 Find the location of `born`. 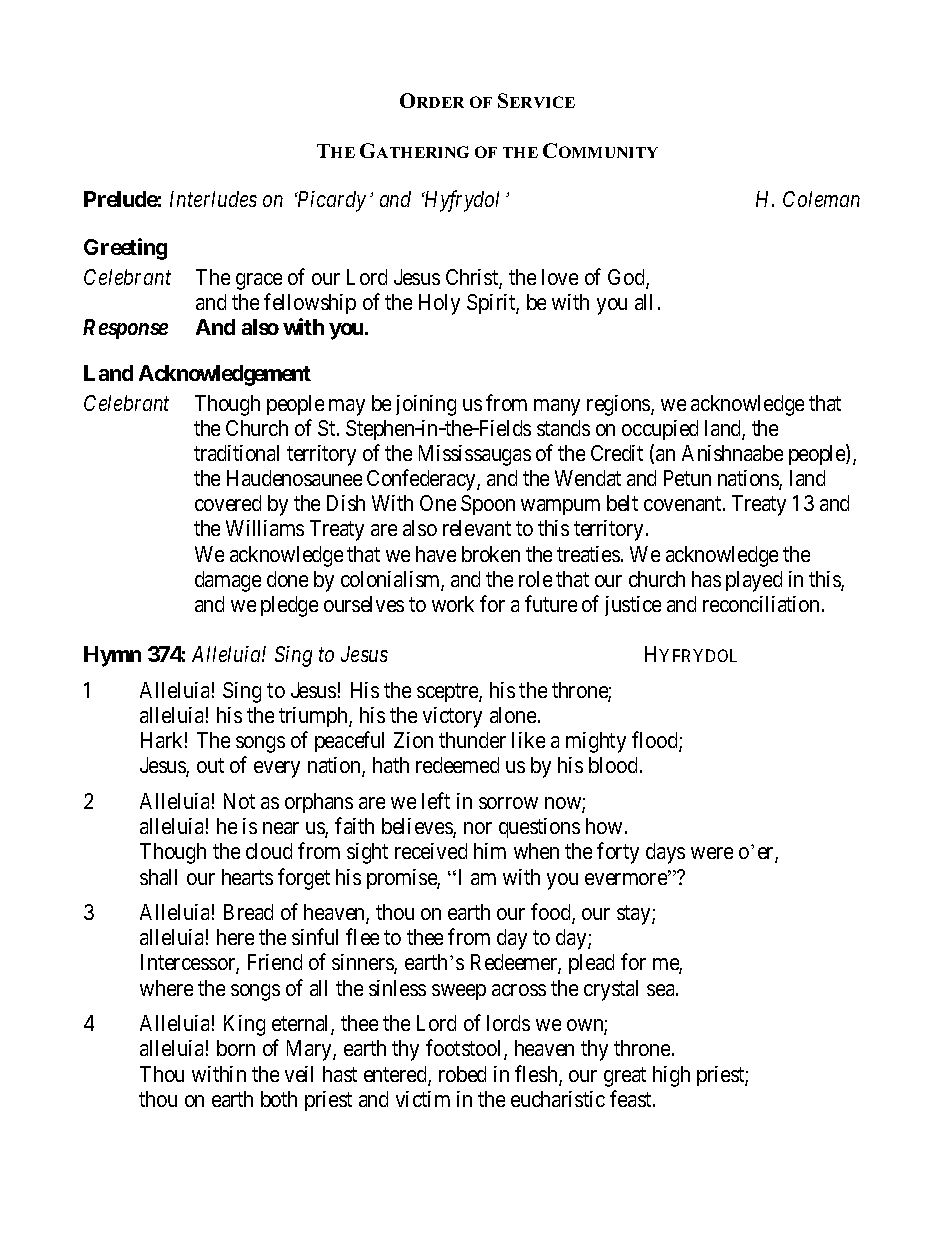

born is located at coordinates (236, 1048).
